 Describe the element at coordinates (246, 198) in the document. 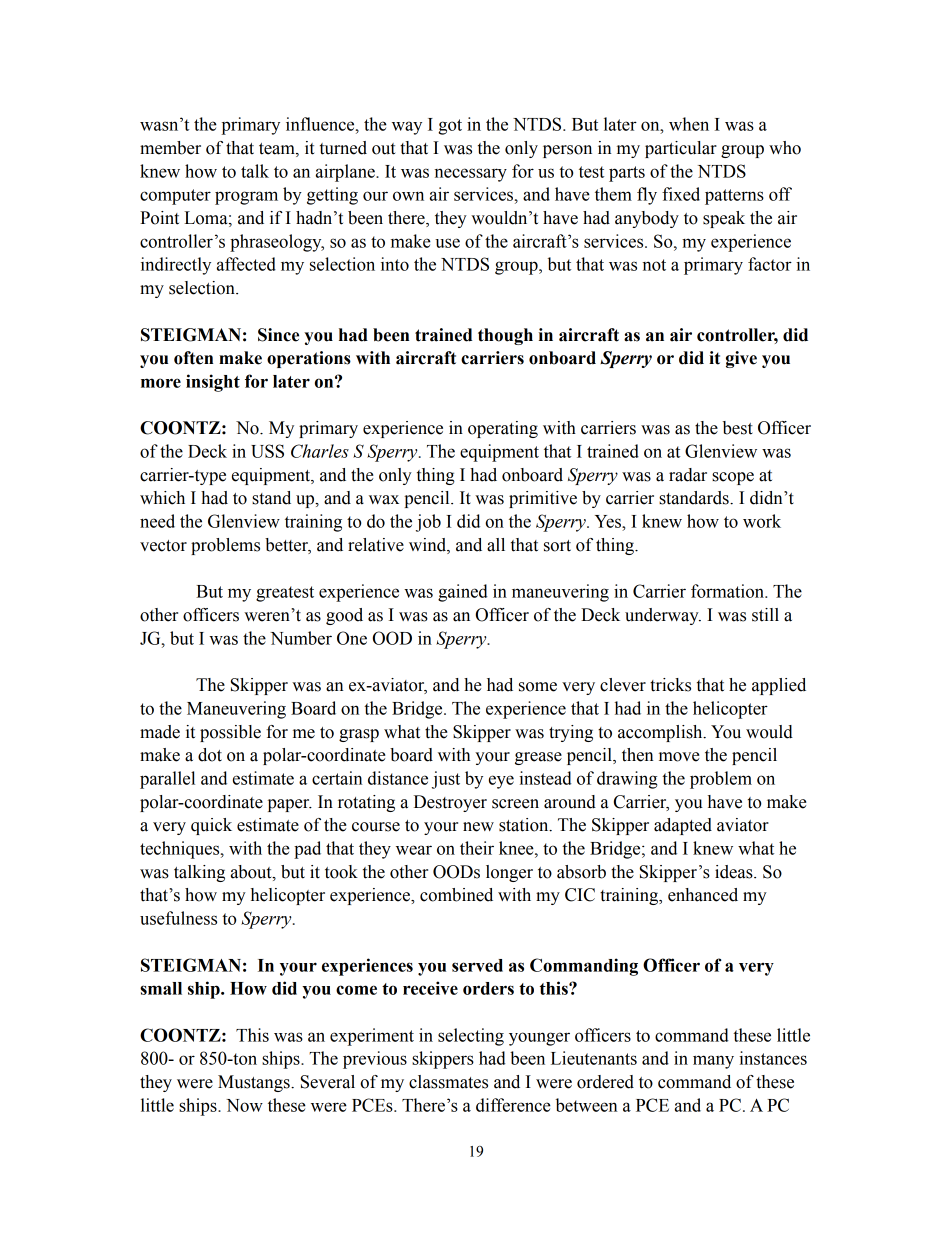

I see `program` at that location.
